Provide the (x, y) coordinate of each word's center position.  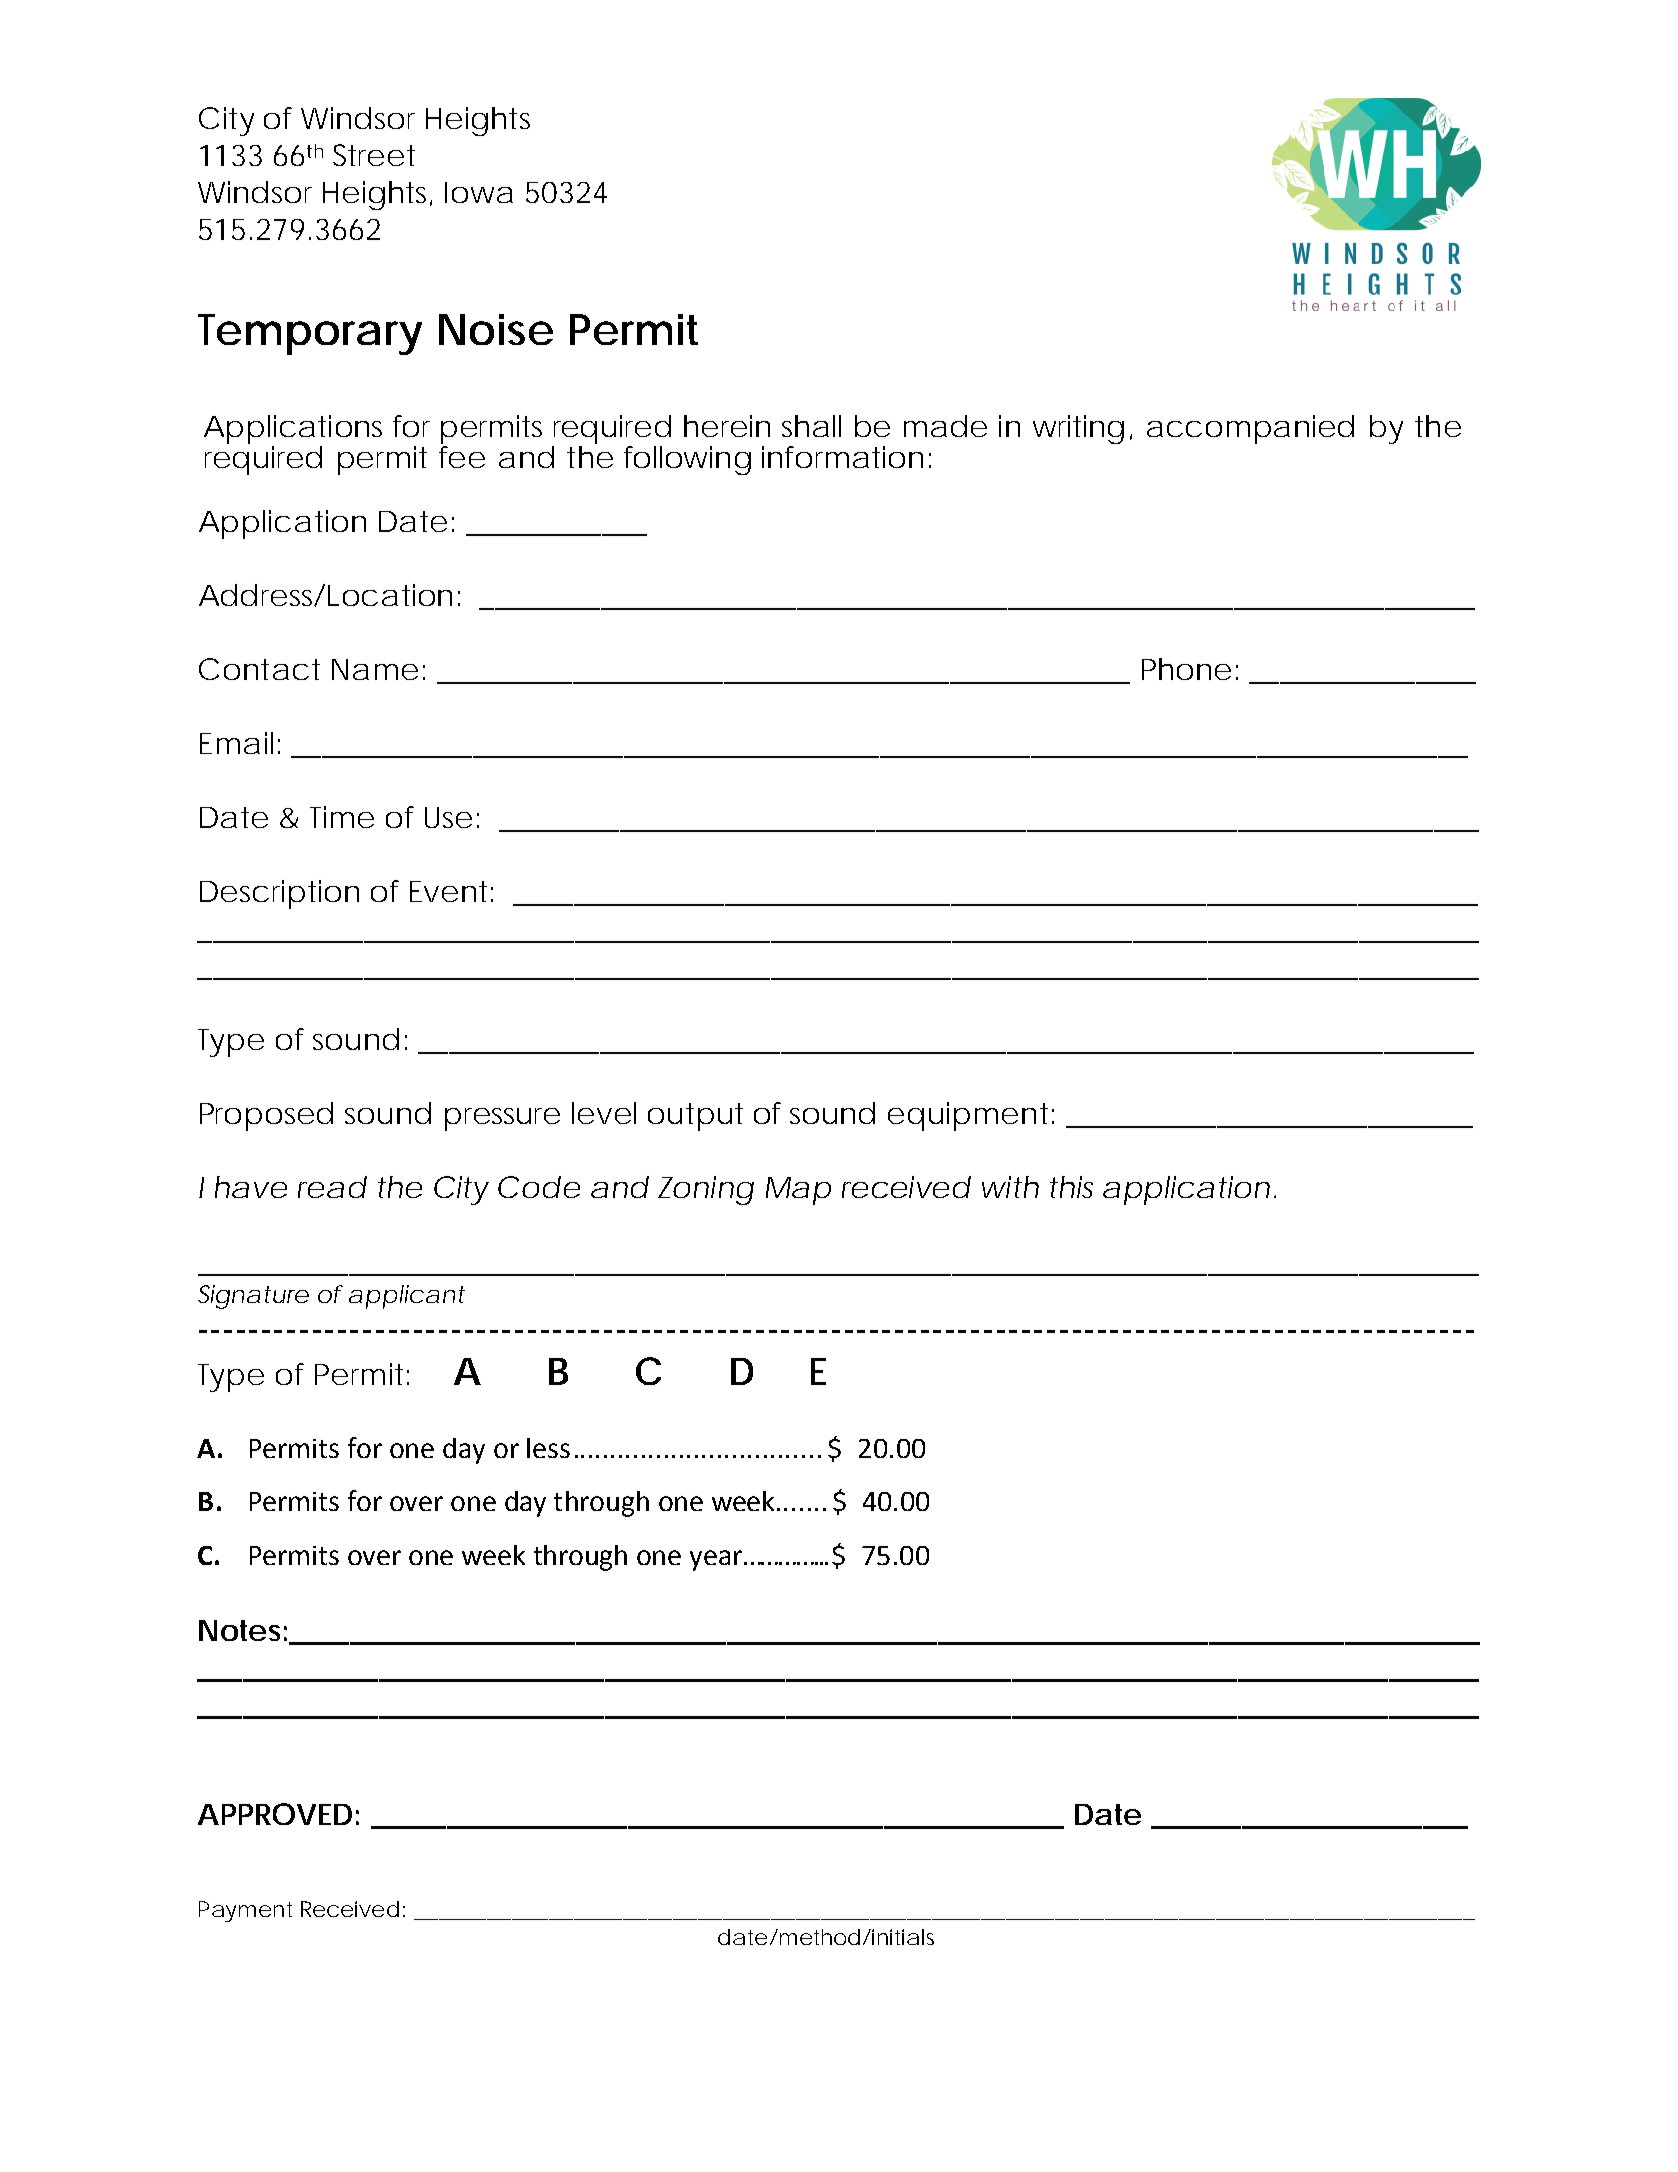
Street (374, 155)
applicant (407, 1297)
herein (726, 426)
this (1071, 1187)
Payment (245, 1911)
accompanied (1248, 429)
